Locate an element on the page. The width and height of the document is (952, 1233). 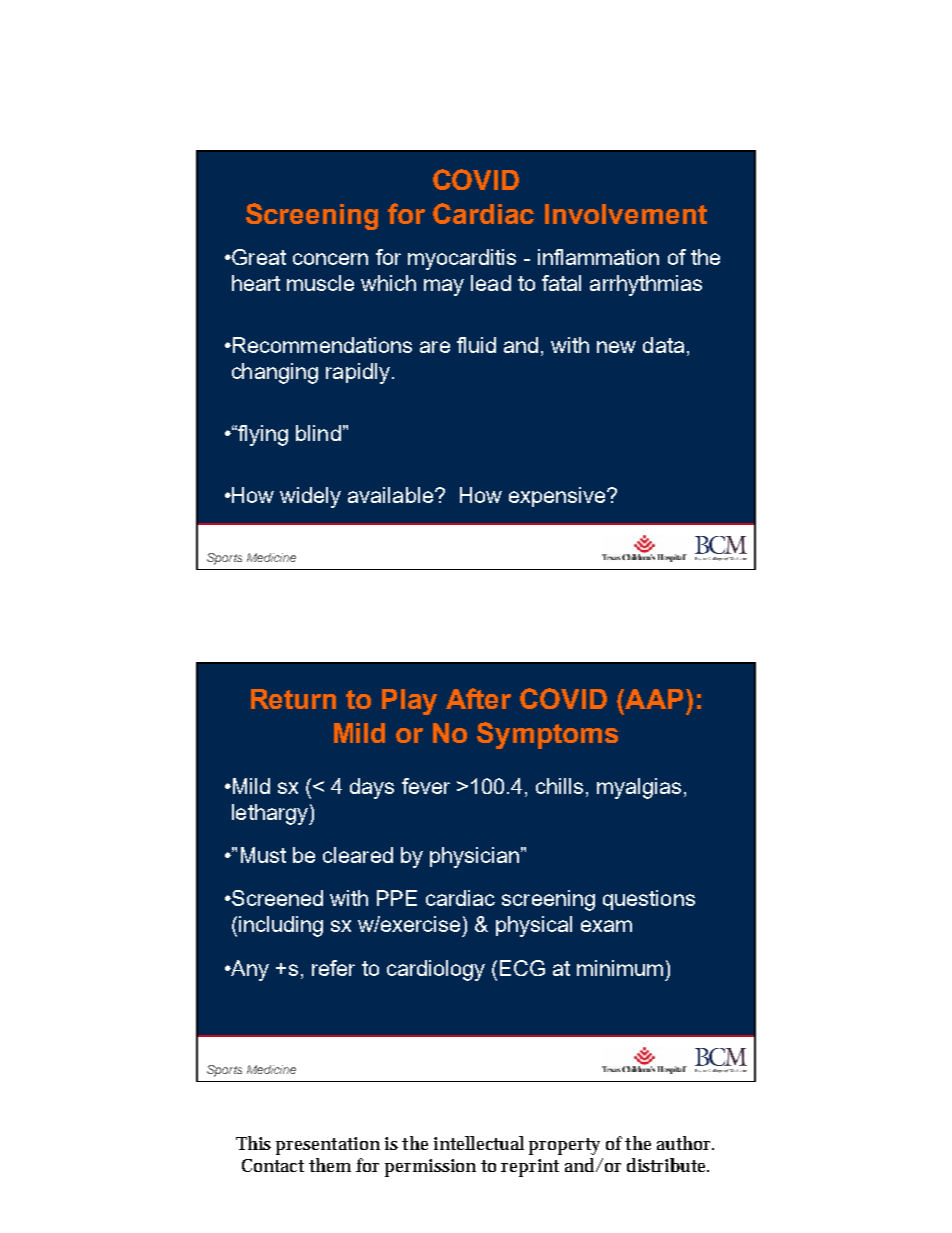
questions is located at coordinates (649, 900).
